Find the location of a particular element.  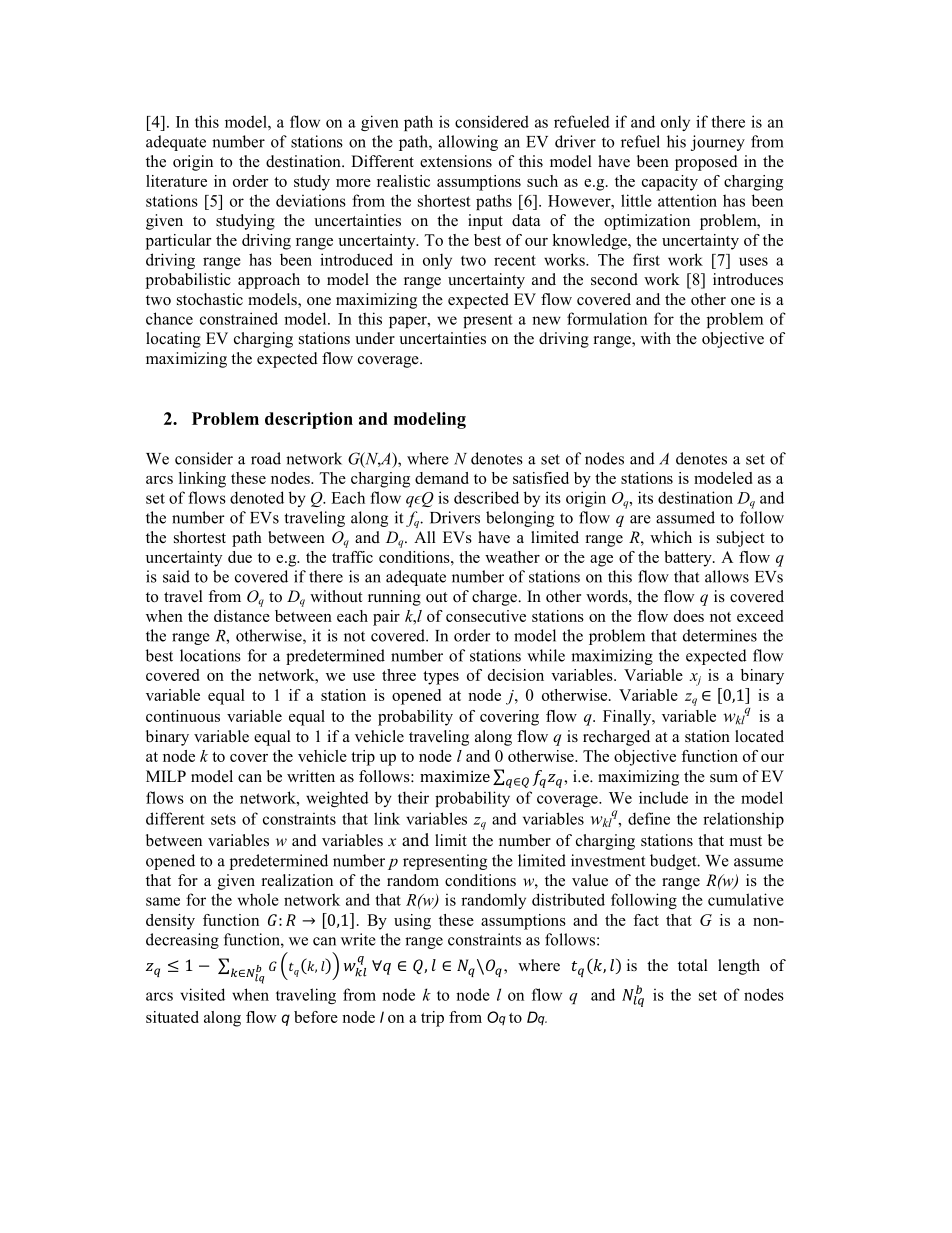

literature is located at coordinates (176, 181).
